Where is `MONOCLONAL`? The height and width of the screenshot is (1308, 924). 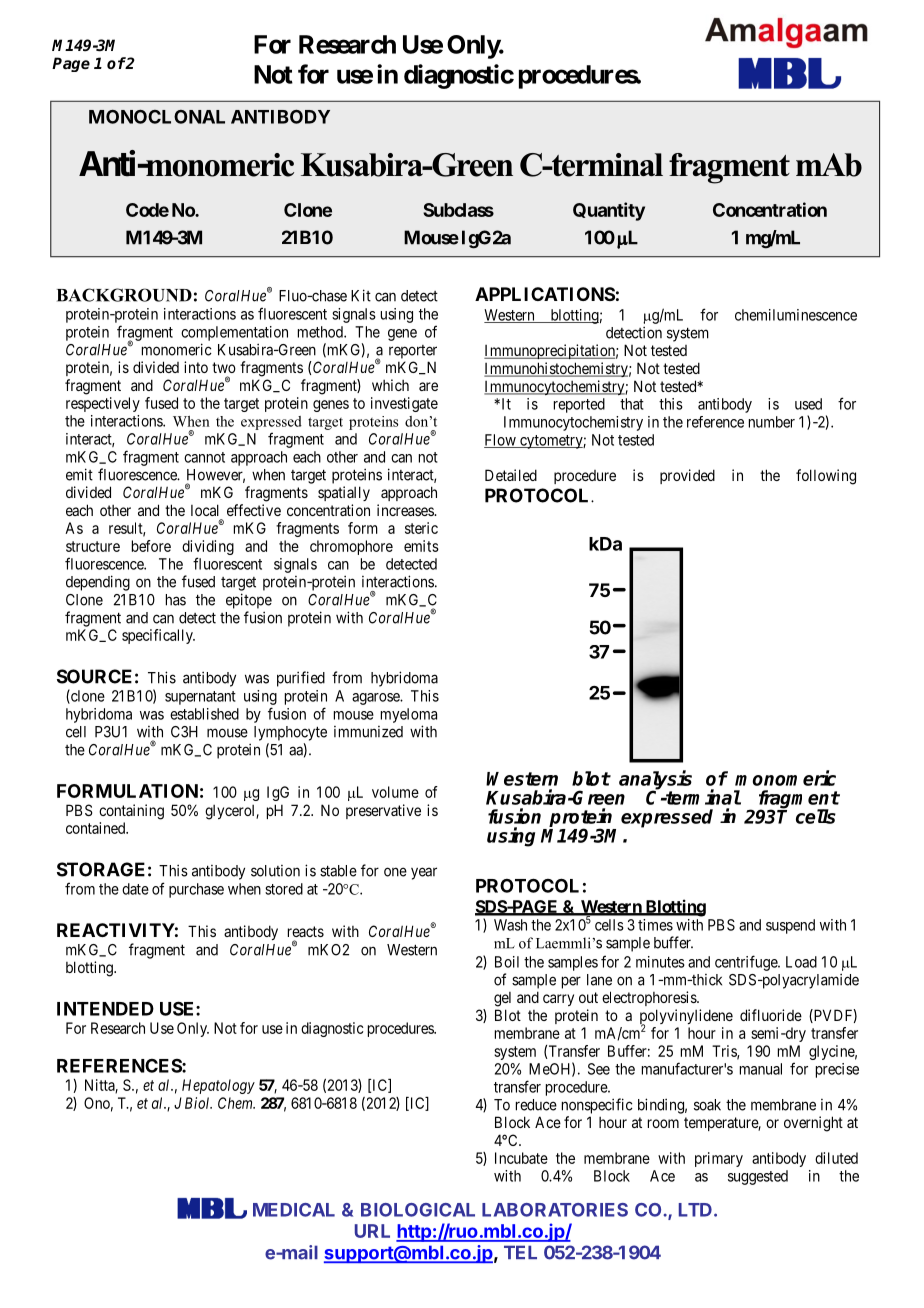
MONOCLONAL is located at coordinates (157, 117).
